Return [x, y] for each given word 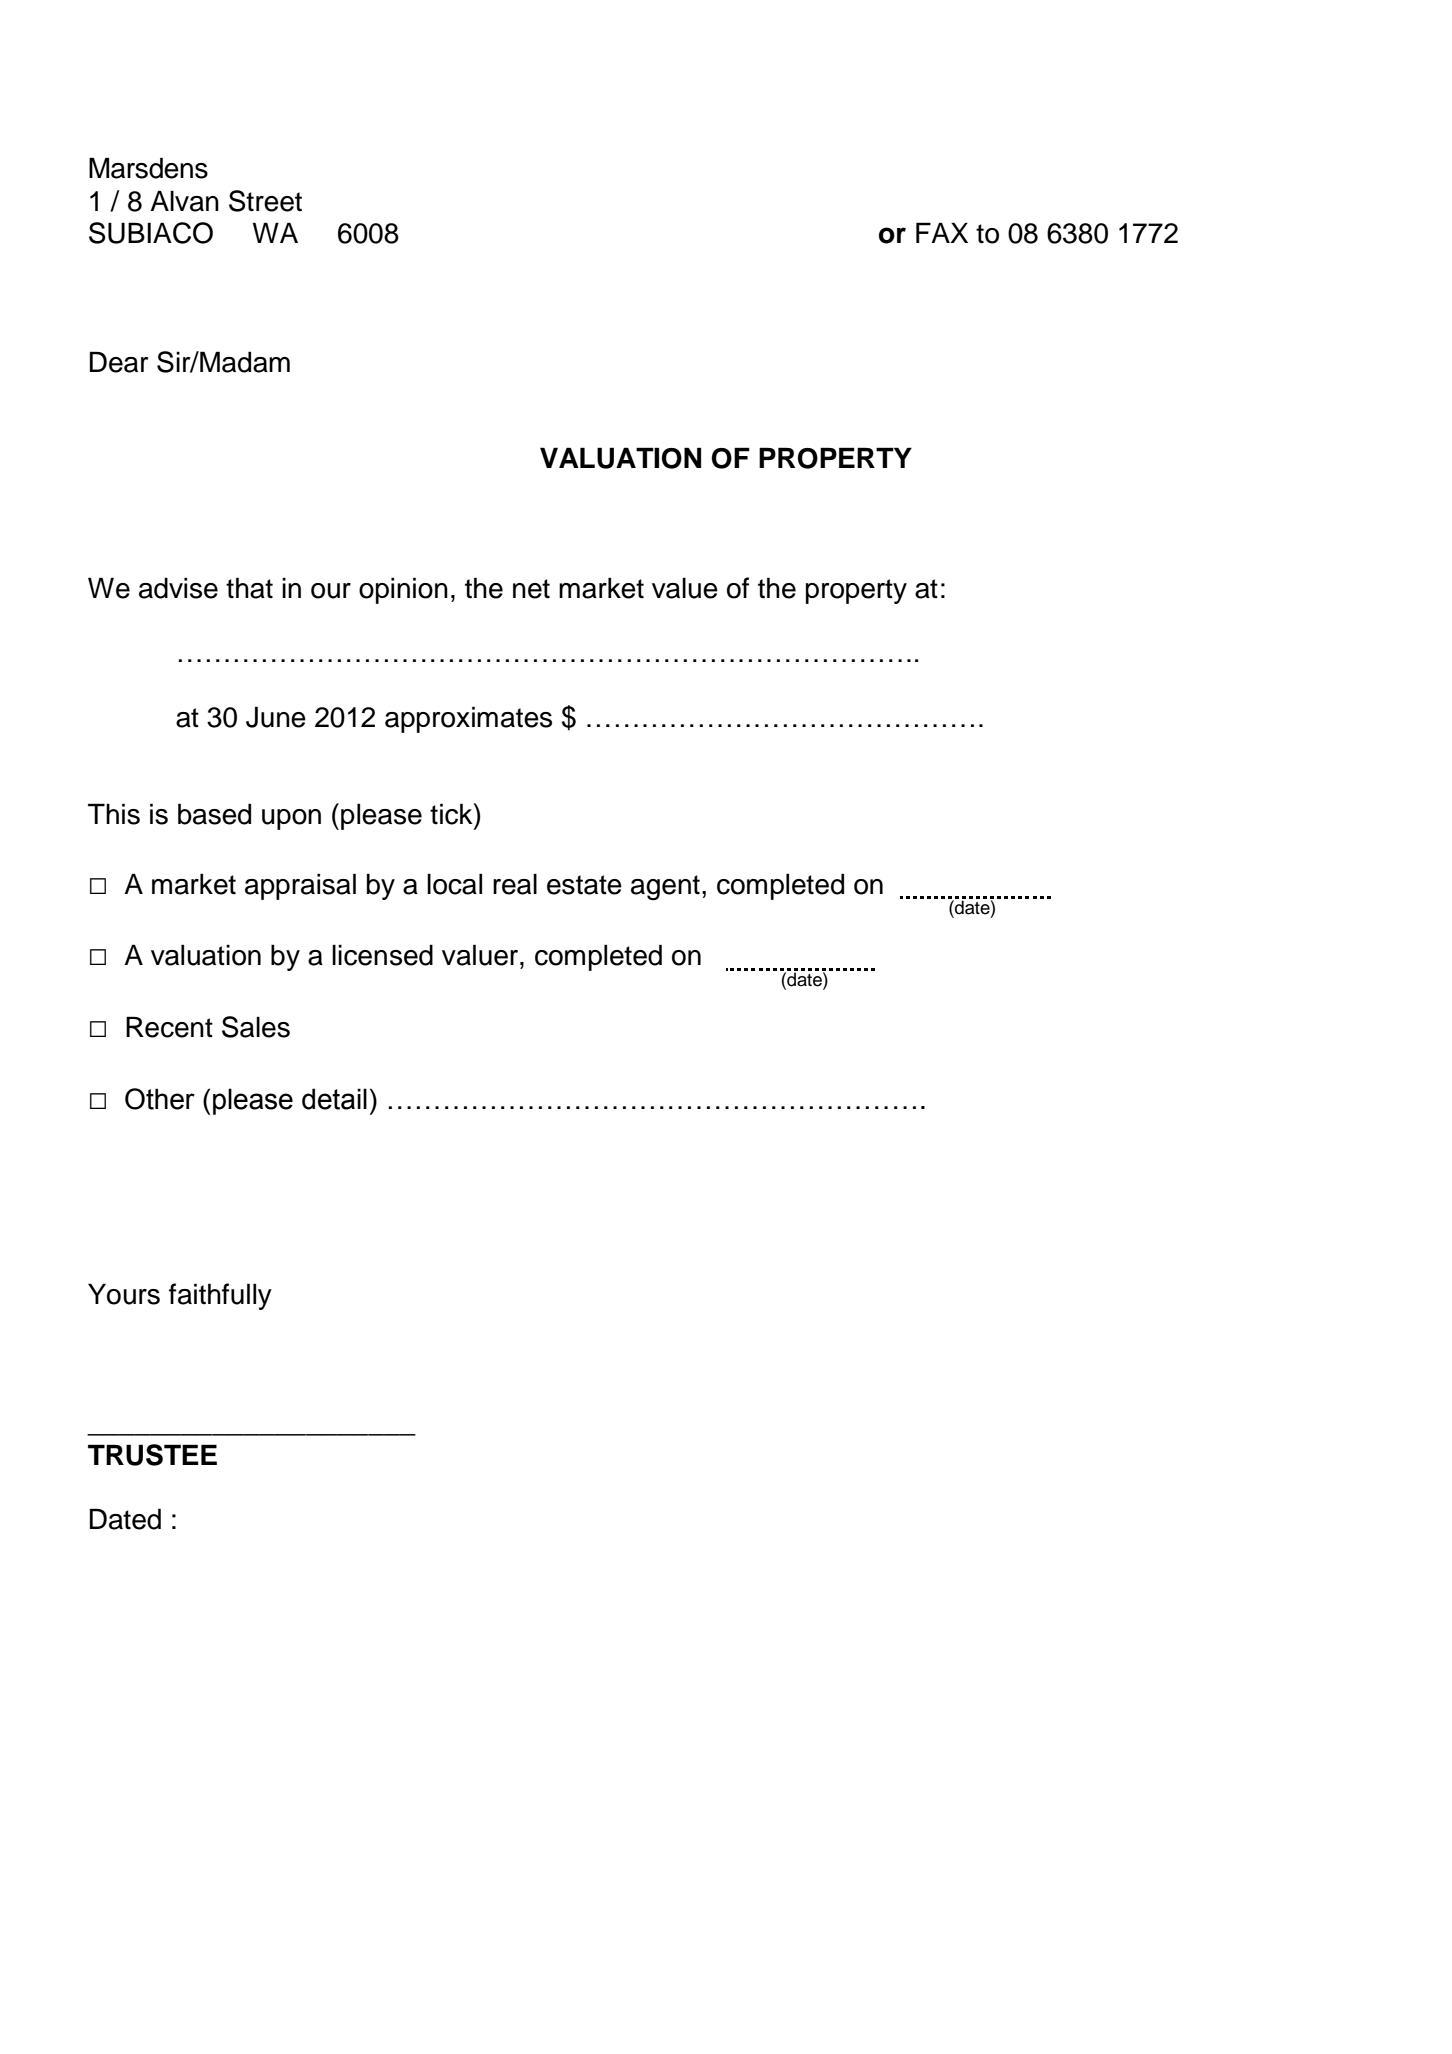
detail [334, 1099]
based [214, 814]
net [531, 589]
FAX [942, 232]
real [515, 884]
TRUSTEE [152, 1455]
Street [265, 201]
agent [665, 887]
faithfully [220, 1296]
